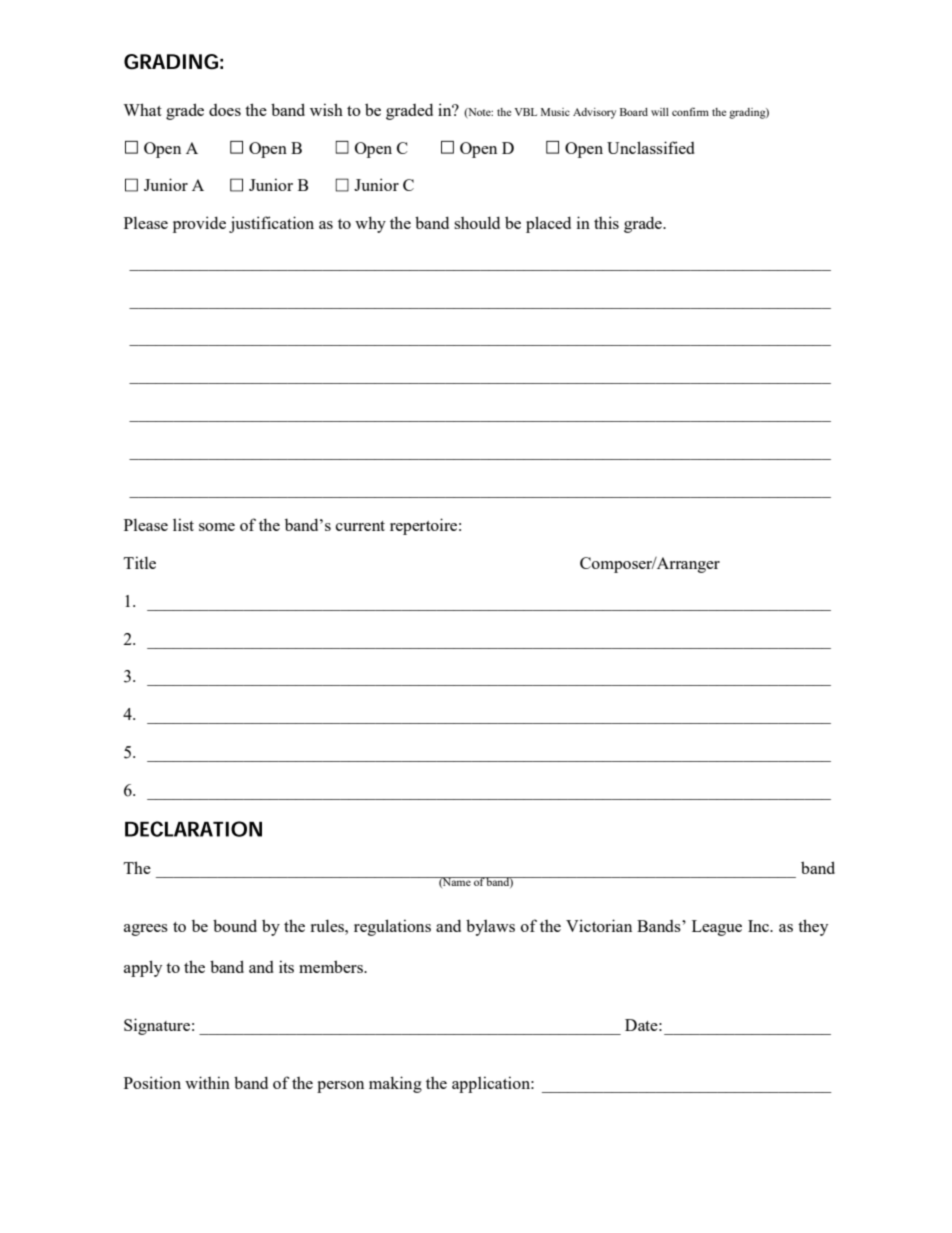  What do you see at coordinates (235, 925) in the screenshot?
I see `bound` at bounding box center [235, 925].
